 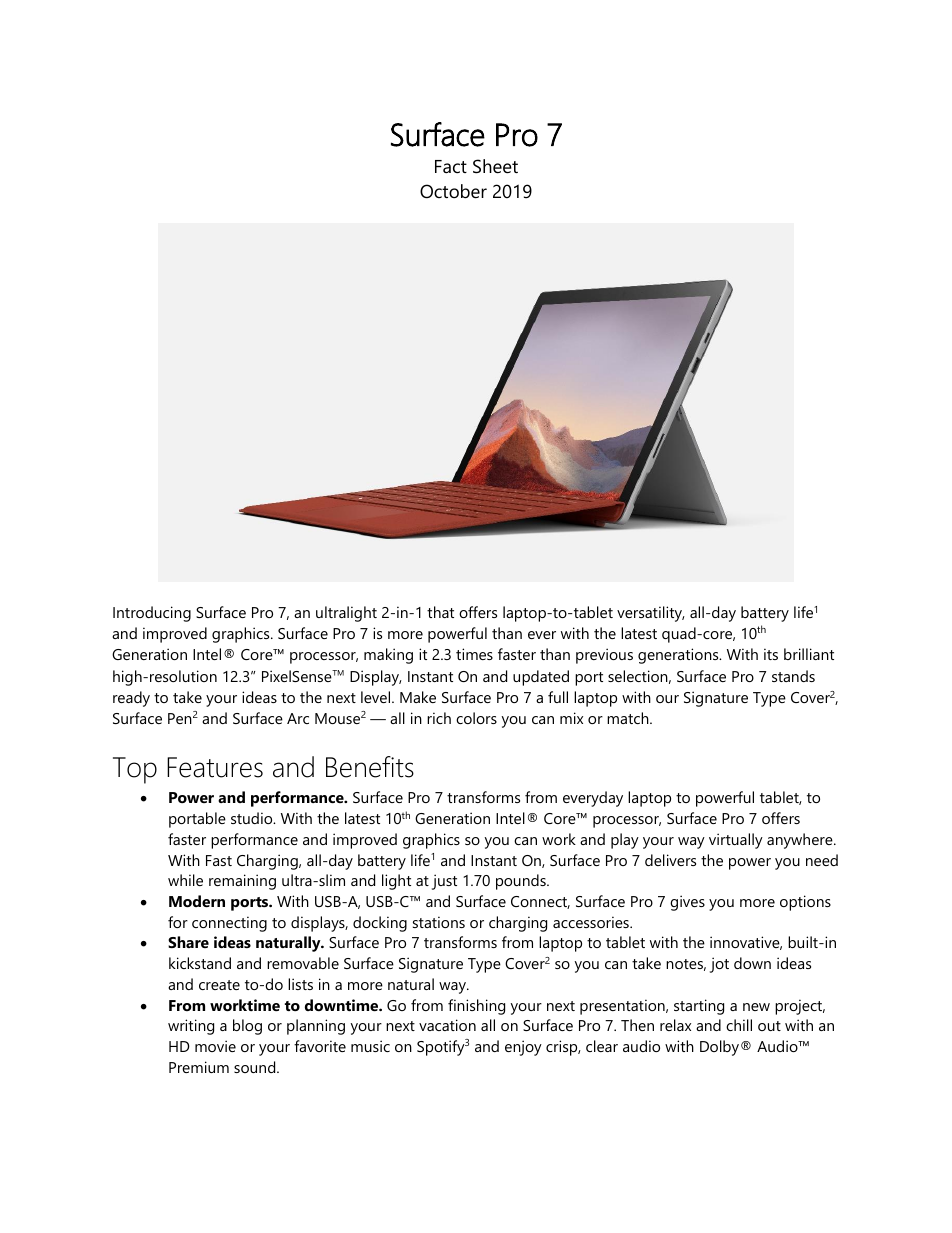 I want to click on Dolby, so click(x=721, y=1048).
